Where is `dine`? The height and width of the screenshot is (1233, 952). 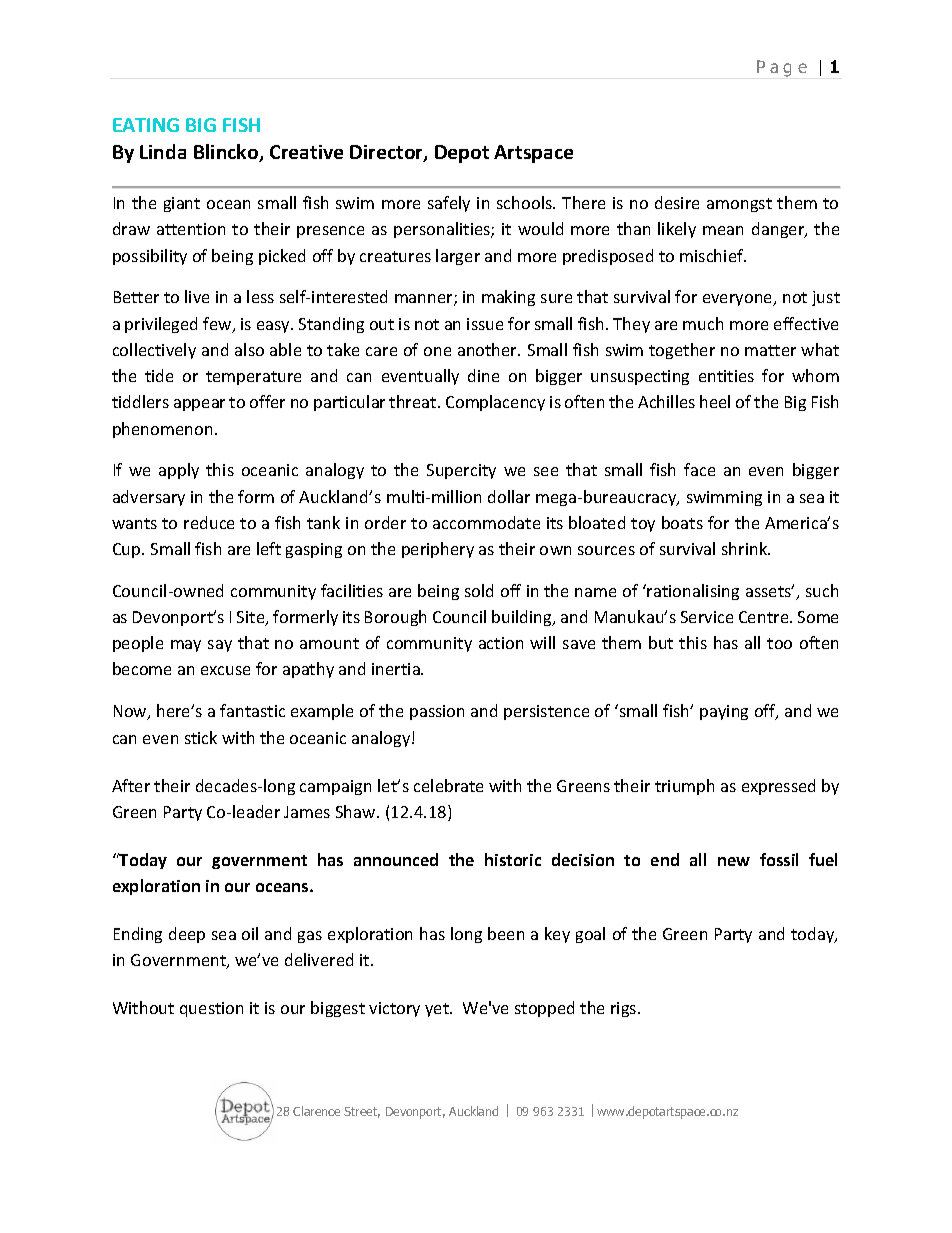 dine is located at coordinates (483, 375).
